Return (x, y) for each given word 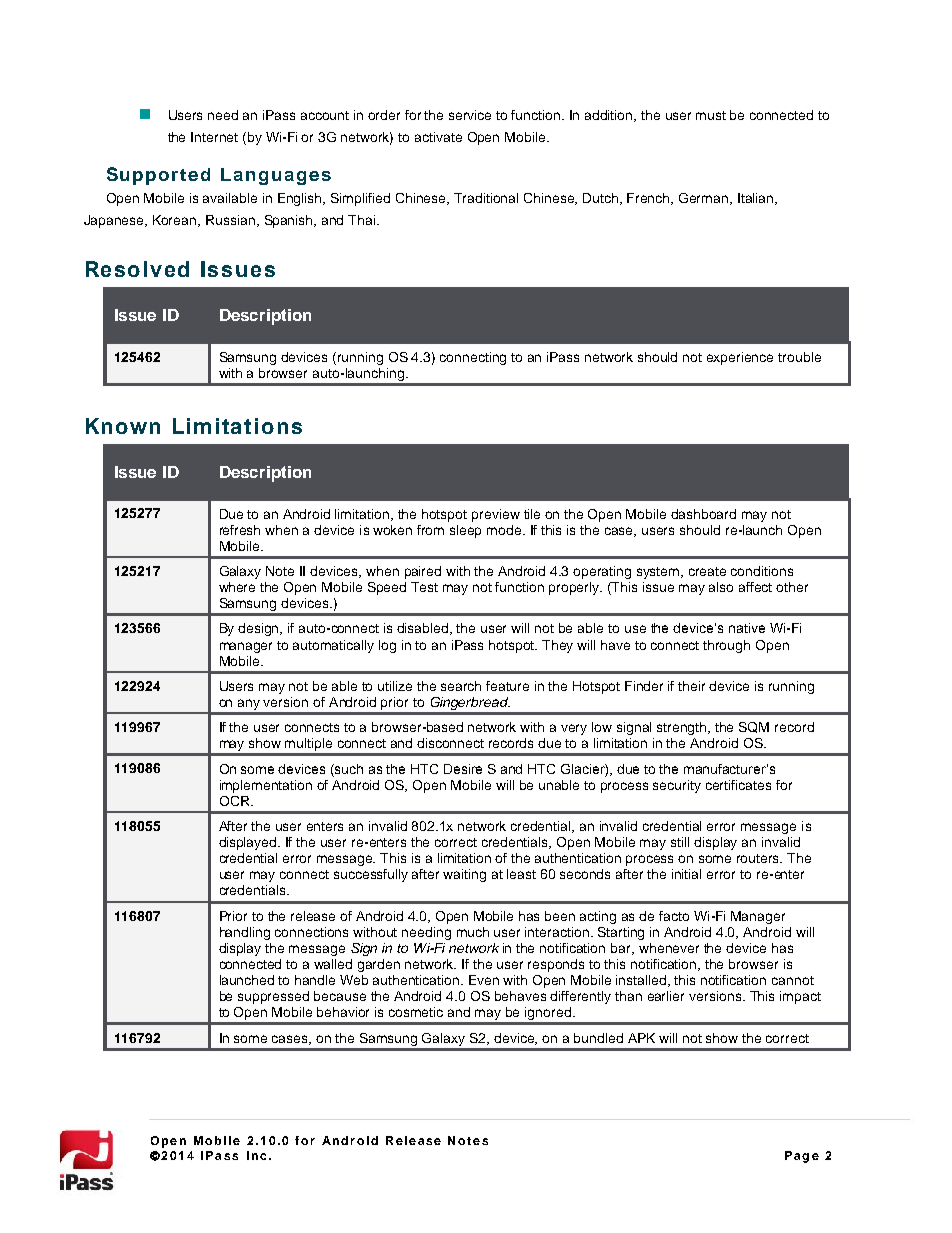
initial (686, 874)
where (237, 587)
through (726, 646)
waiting (464, 875)
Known (123, 426)
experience (740, 358)
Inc (256, 1155)
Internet (214, 137)
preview (496, 515)
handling (245, 933)
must (711, 115)
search (461, 686)
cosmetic (416, 1012)
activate (438, 137)
